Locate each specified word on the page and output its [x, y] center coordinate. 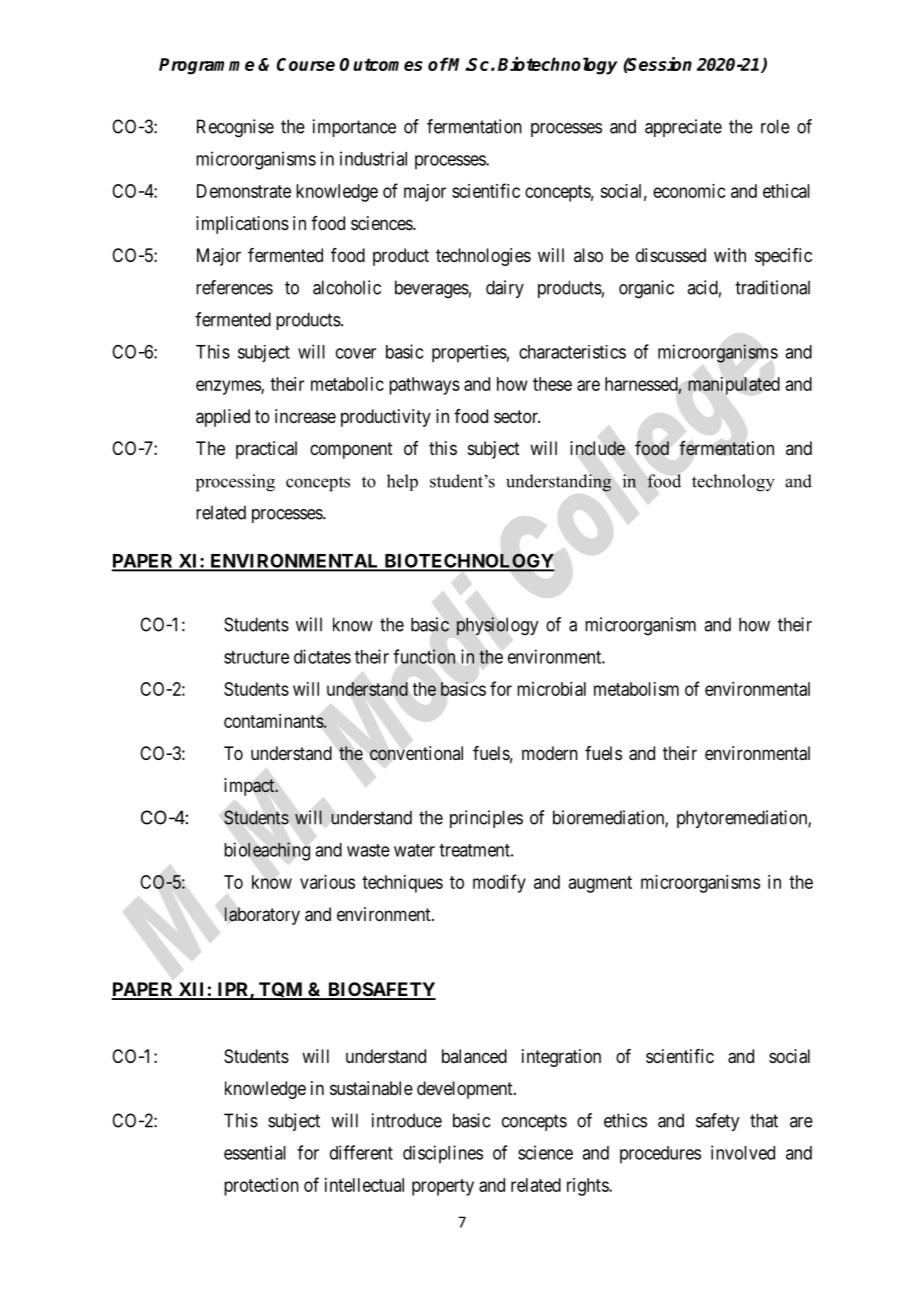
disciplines [443, 1154]
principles [486, 819]
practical [266, 450]
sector [517, 416]
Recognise [235, 128]
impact [250, 787]
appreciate [683, 128]
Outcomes [381, 64]
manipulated [734, 386]
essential [255, 1152]
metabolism [636, 689]
